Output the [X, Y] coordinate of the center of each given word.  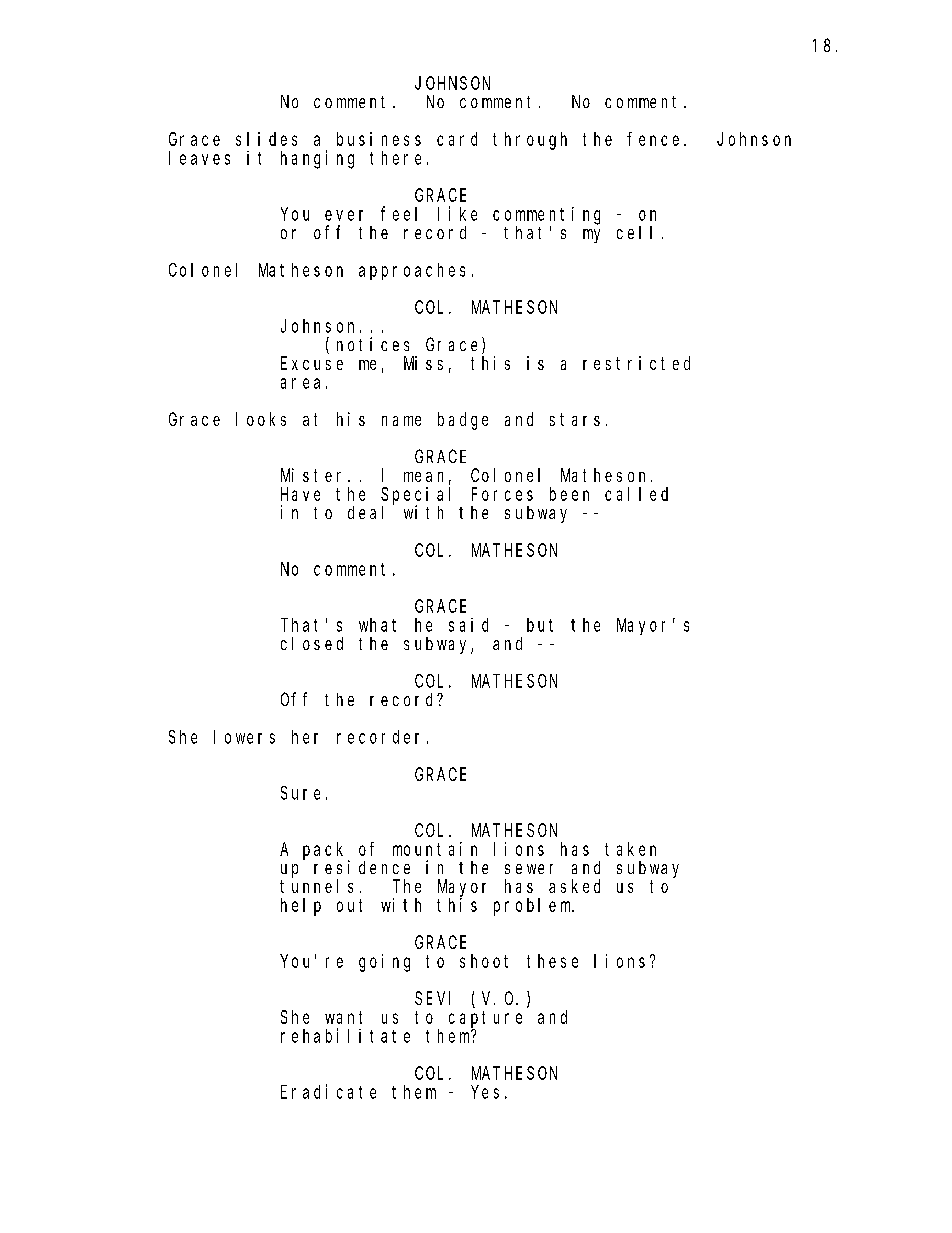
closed [312, 643]
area [300, 383]
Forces [502, 494]
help [301, 907]
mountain [435, 849]
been [569, 494]
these [552, 961]
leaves [199, 158]
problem [534, 907]
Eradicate [328, 1091]
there [395, 158]
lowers [244, 737]
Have [300, 494]
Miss [423, 363]
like [457, 213]
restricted [636, 363]
